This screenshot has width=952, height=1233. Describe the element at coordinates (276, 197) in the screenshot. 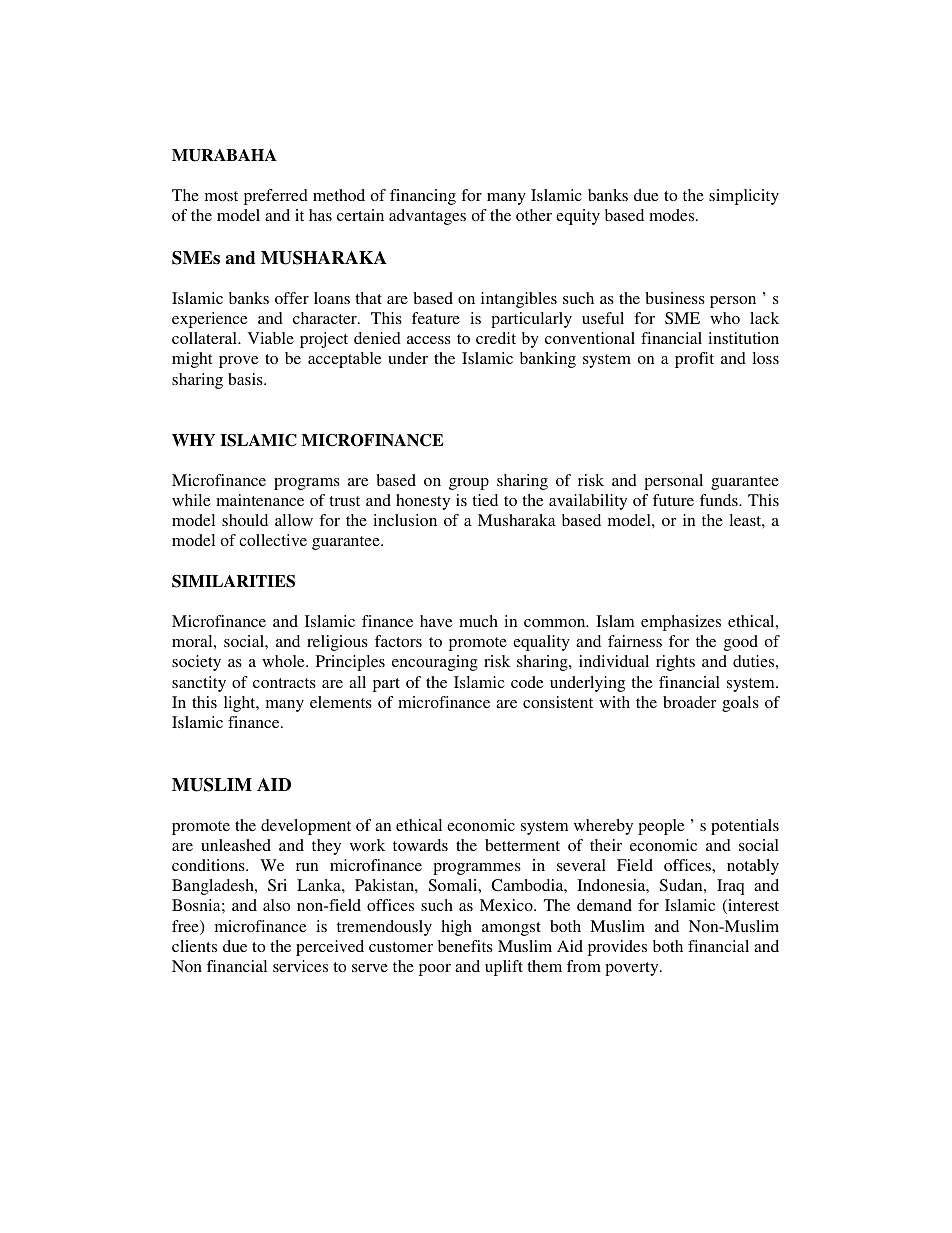

I see `preferred` at that location.
